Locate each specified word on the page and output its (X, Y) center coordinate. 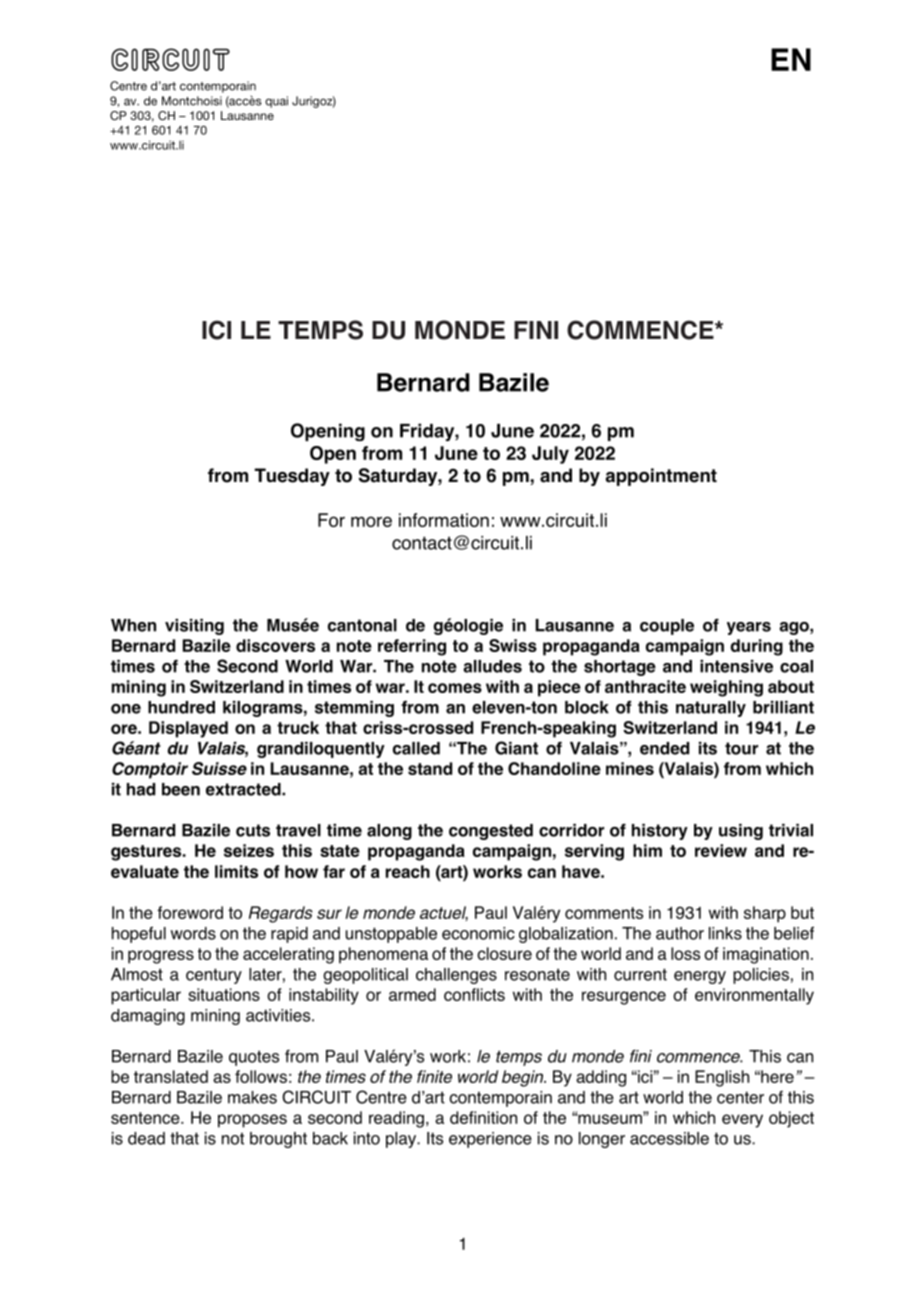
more (371, 521)
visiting (194, 627)
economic (478, 933)
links (725, 933)
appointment (661, 477)
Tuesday (292, 477)
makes (252, 1097)
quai (276, 102)
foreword (190, 912)
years (749, 628)
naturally (711, 709)
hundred (181, 707)
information (444, 520)
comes (455, 688)
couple (667, 627)
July (550, 455)
